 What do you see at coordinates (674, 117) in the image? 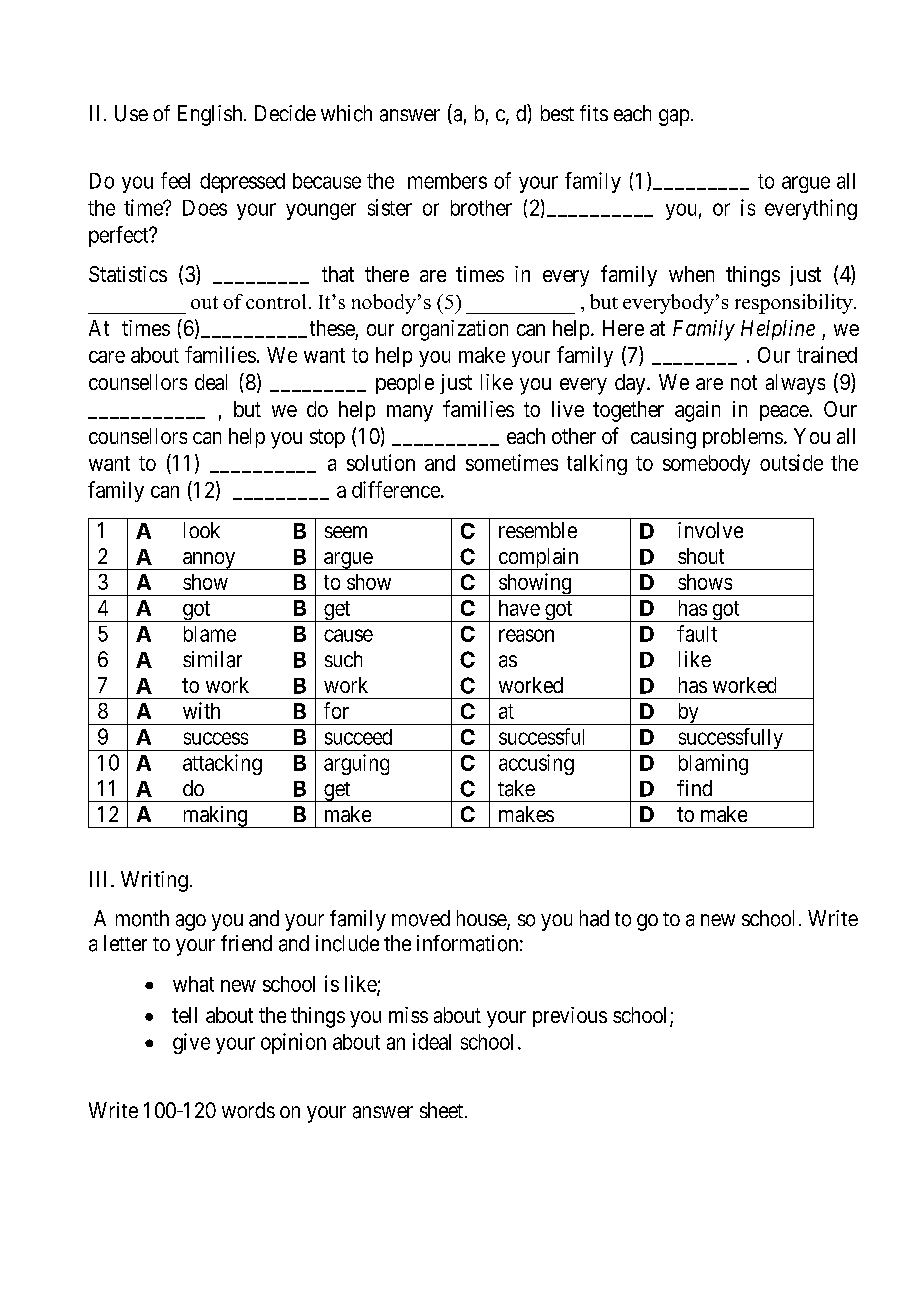
I see `gap` at bounding box center [674, 117].
